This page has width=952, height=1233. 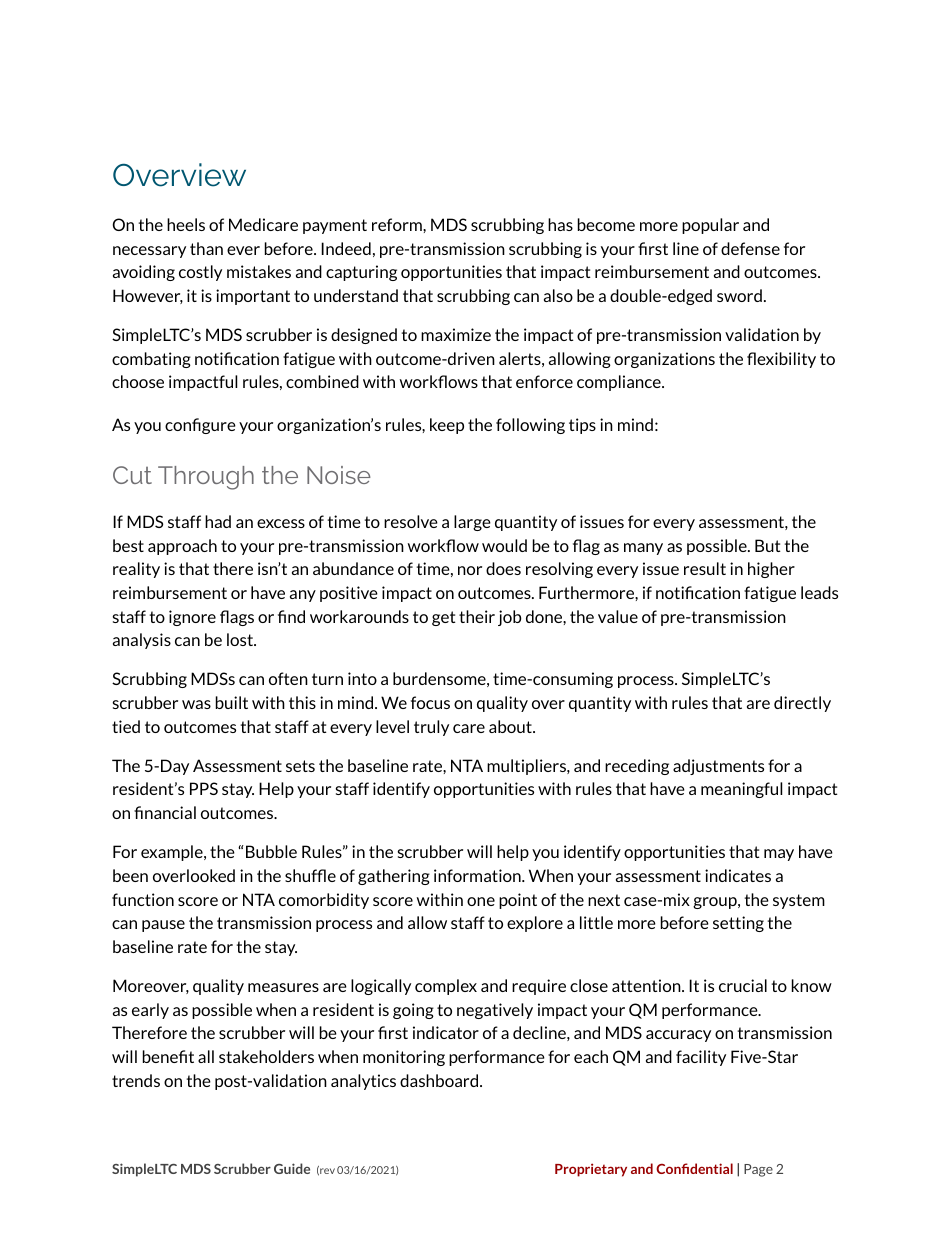 I want to click on pause, so click(x=163, y=926).
